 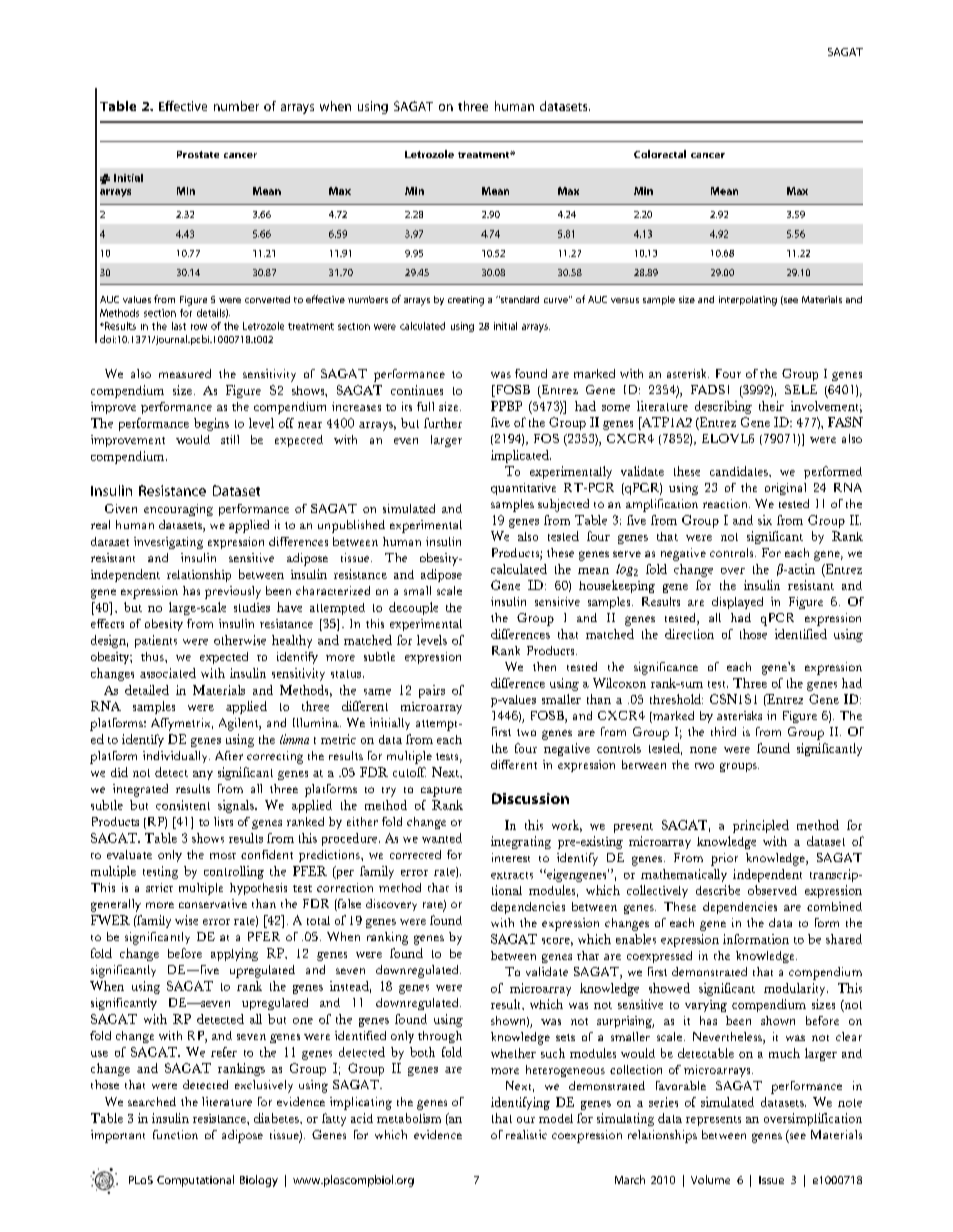 What do you see at coordinates (660, 154) in the page?
I see `Colorectal` at bounding box center [660, 154].
